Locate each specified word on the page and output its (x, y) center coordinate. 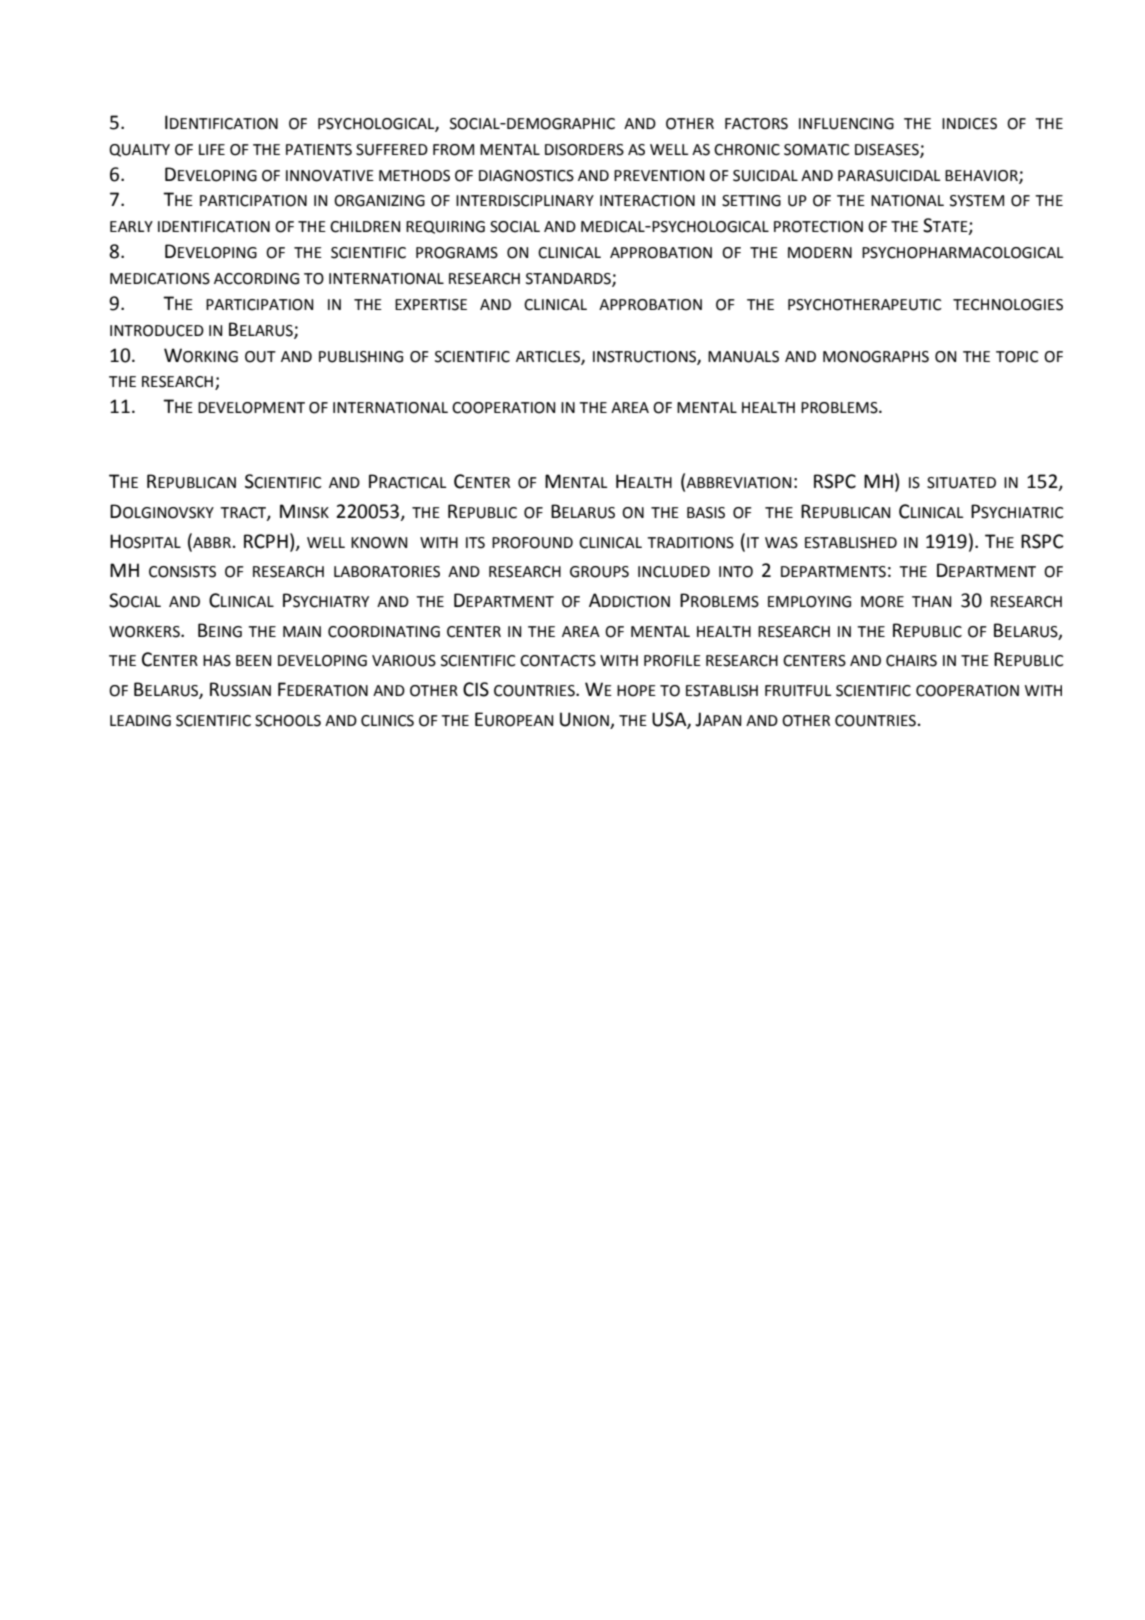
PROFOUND (532, 543)
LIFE (212, 149)
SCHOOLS (288, 721)
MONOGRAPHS (876, 357)
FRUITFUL (798, 691)
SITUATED (961, 483)
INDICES (969, 124)
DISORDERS (584, 150)
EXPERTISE (431, 305)
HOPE (636, 691)
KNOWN (379, 543)
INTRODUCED (157, 331)
